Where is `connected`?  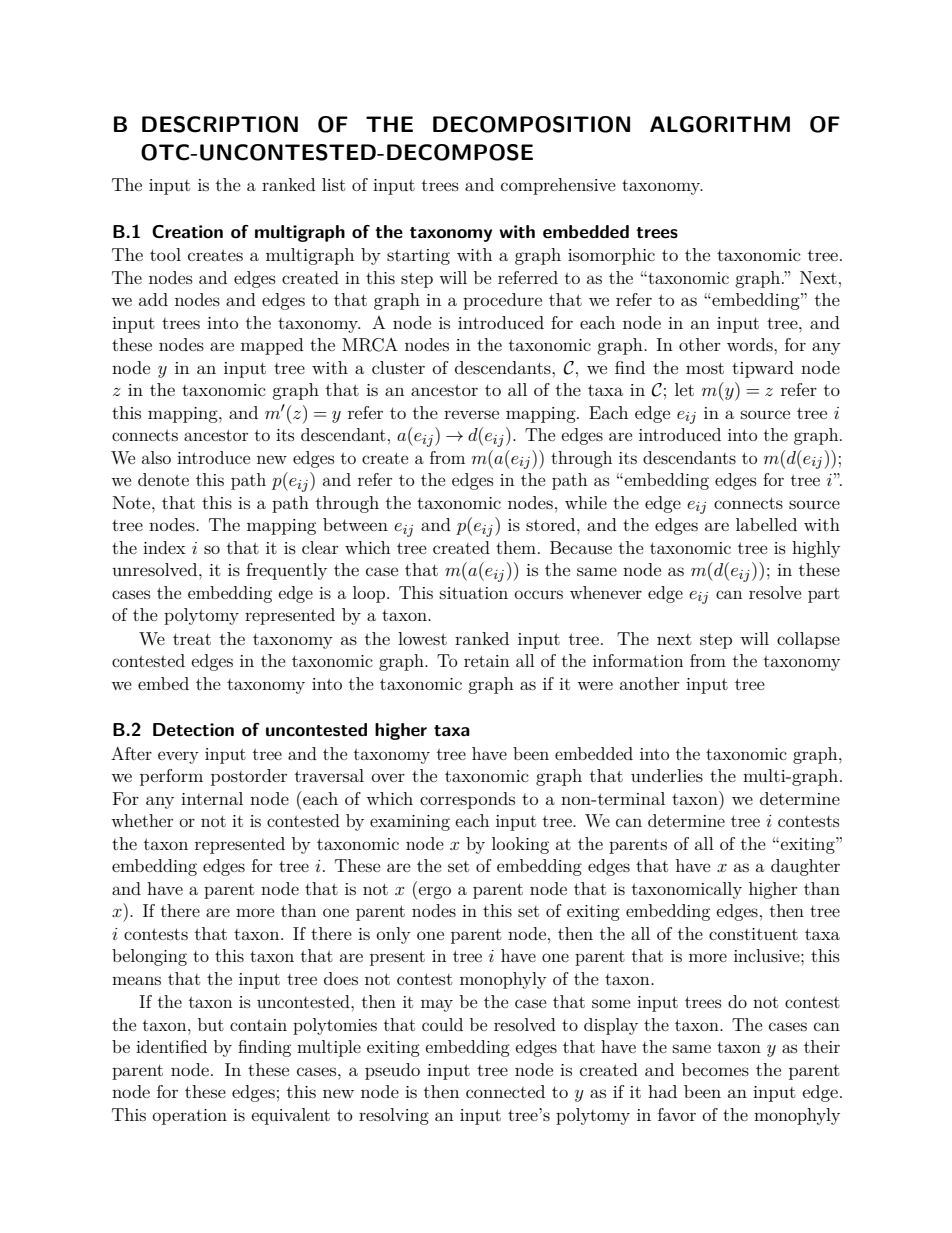 connected is located at coordinates (505, 1091).
